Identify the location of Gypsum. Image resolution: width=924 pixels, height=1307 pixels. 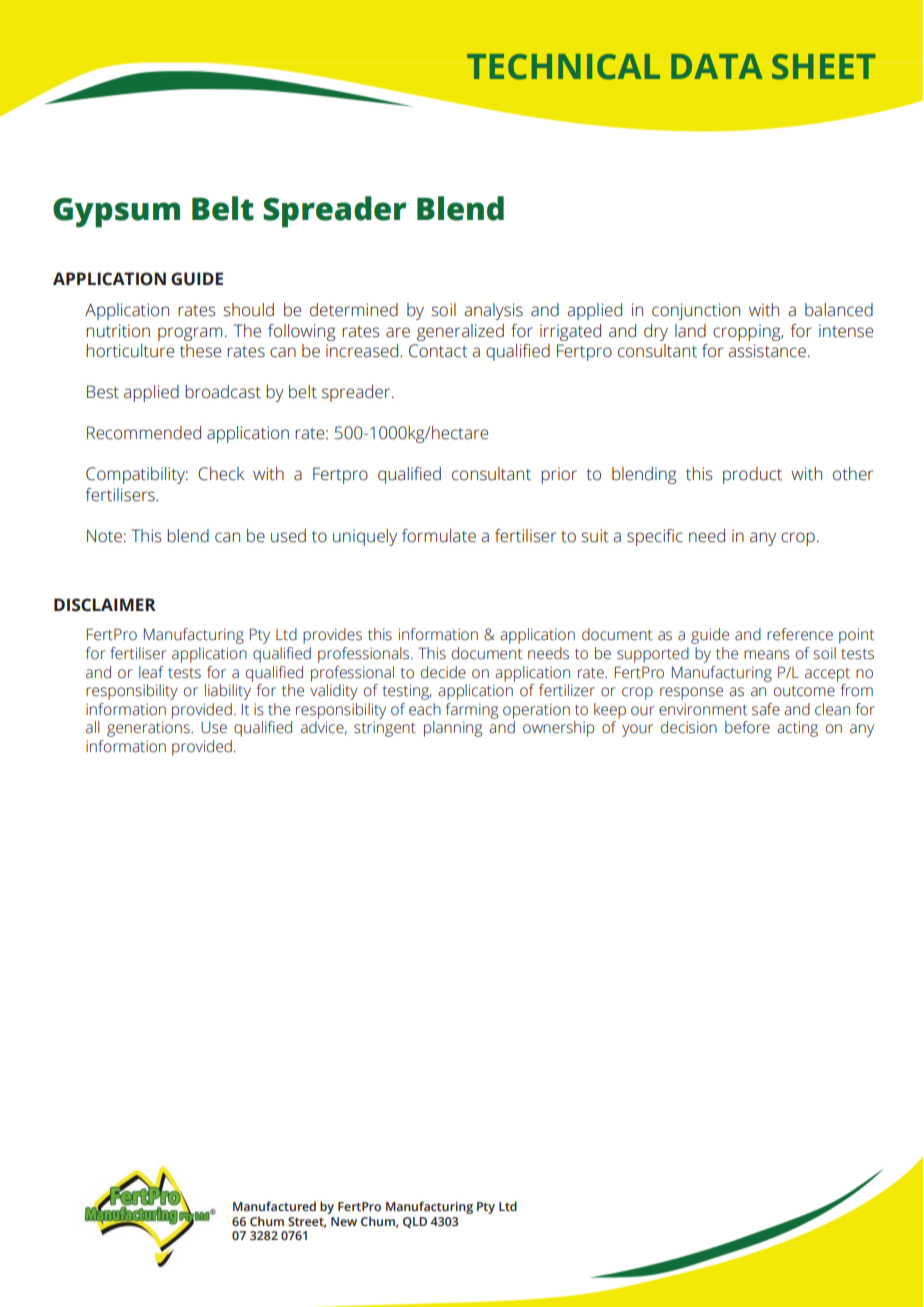
(116, 213).
